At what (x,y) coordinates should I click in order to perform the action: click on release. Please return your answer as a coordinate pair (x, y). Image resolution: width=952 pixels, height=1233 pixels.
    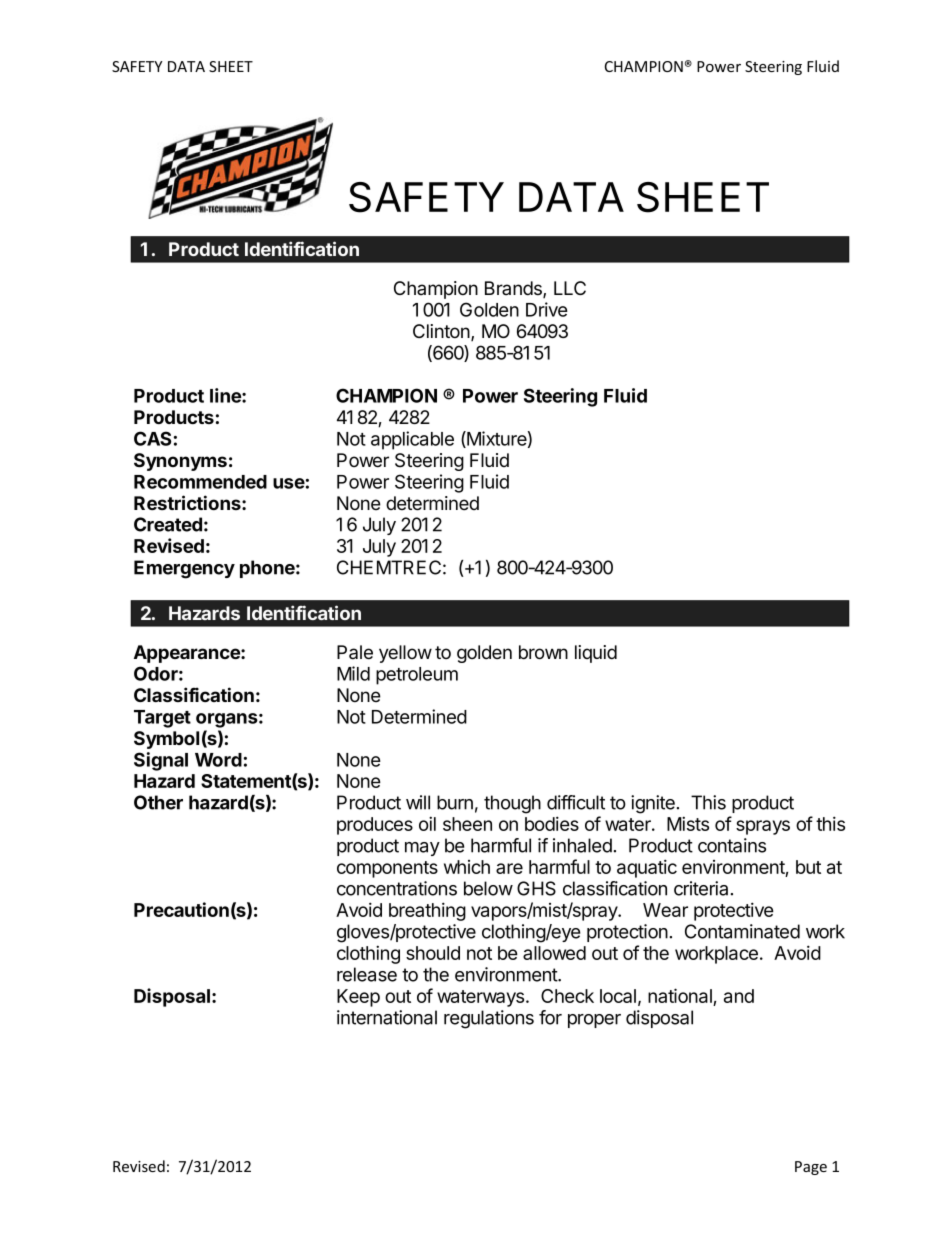
    Looking at the image, I should click on (367, 974).
